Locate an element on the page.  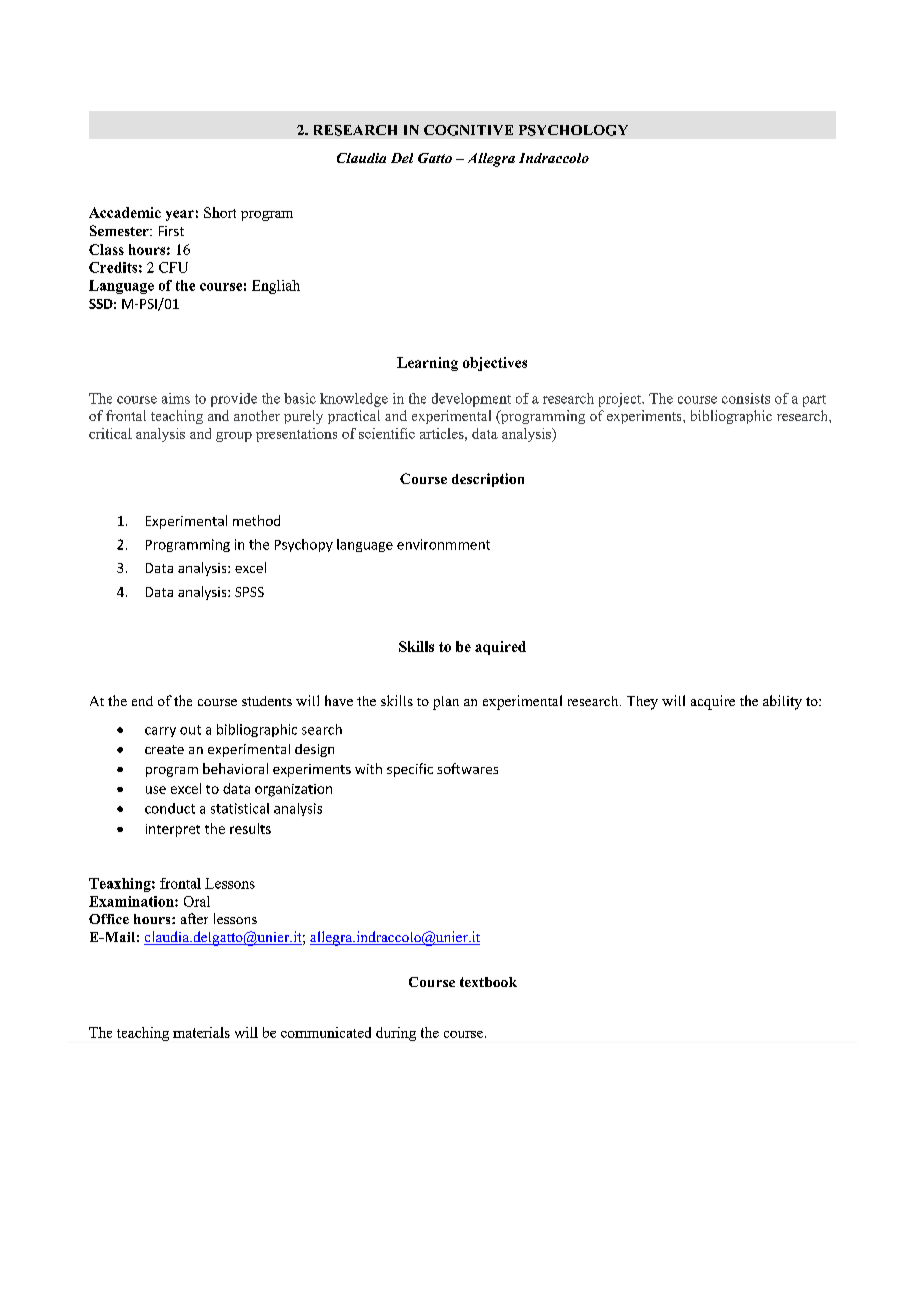
textbook is located at coordinates (488, 982).
